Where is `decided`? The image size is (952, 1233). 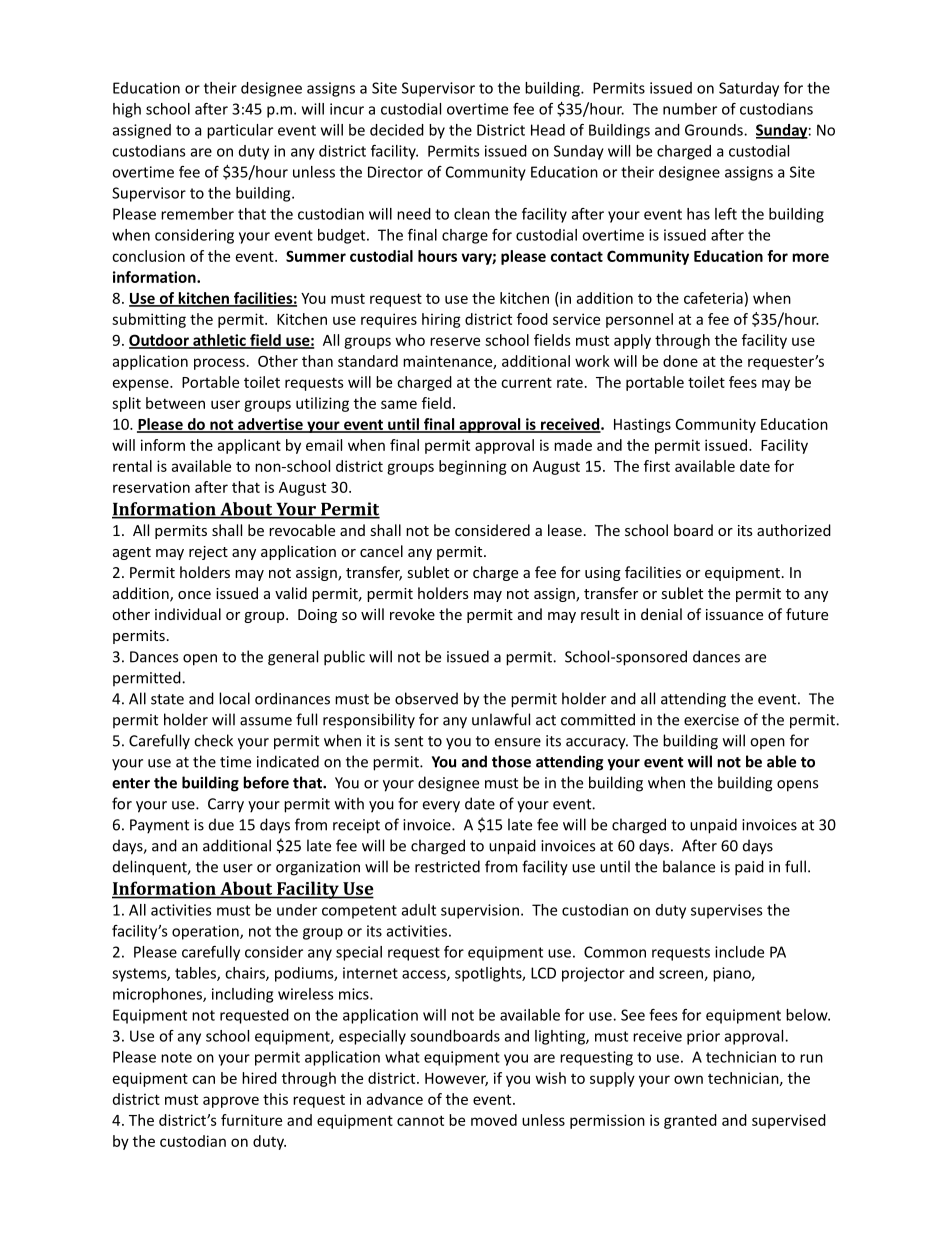
decided is located at coordinates (397, 130).
